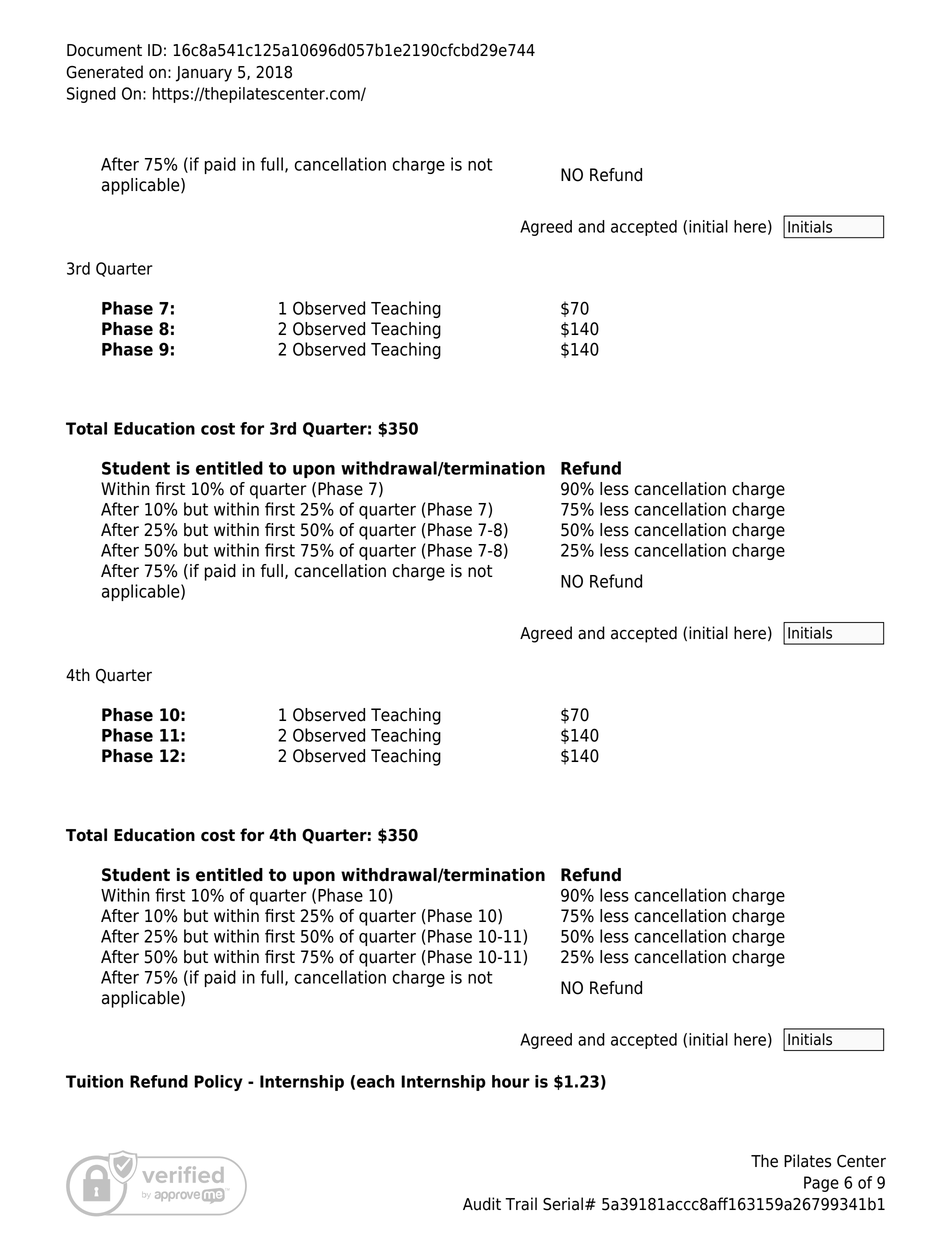 Image resolution: width=952 pixels, height=1233 pixels. Describe the element at coordinates (821, 1184) in the document. I see `Page` at that location.
